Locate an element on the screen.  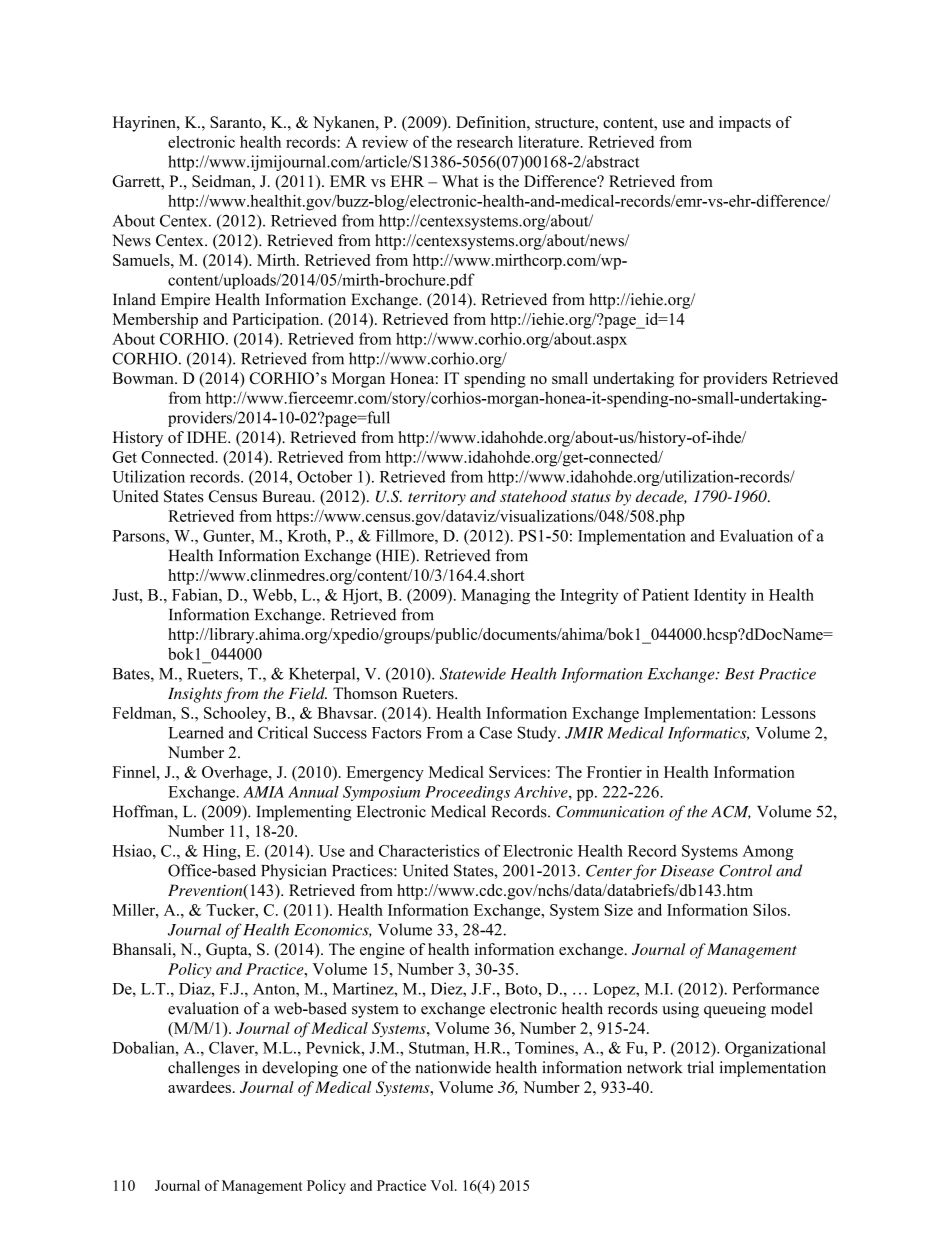
Proceedings is located at coordinates (467, 793).
